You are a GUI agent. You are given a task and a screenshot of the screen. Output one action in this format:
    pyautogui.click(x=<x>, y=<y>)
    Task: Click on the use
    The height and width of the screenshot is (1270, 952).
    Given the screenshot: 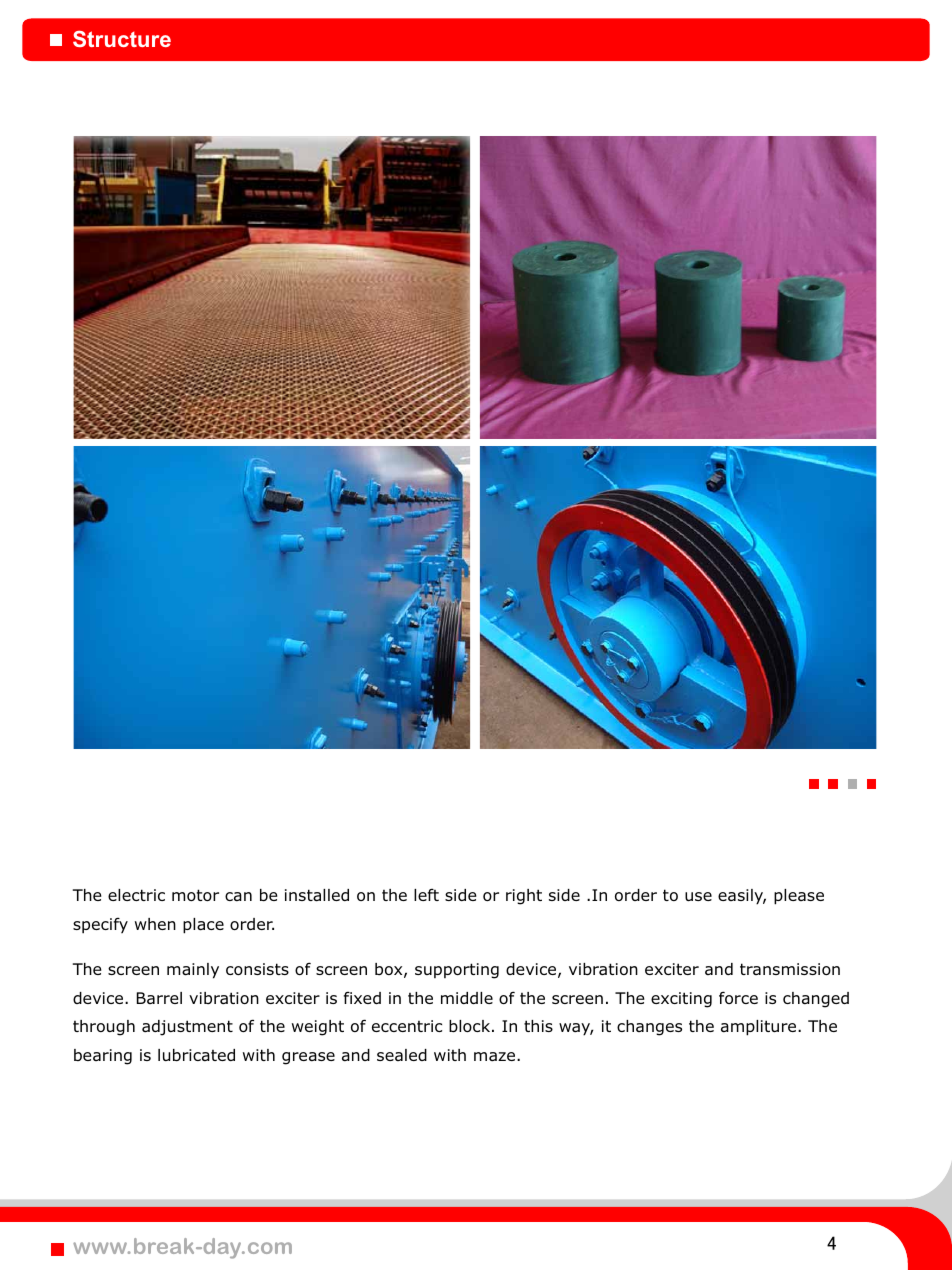 What is the action you would take?
    pyautogui.click(x=698, y=896)
